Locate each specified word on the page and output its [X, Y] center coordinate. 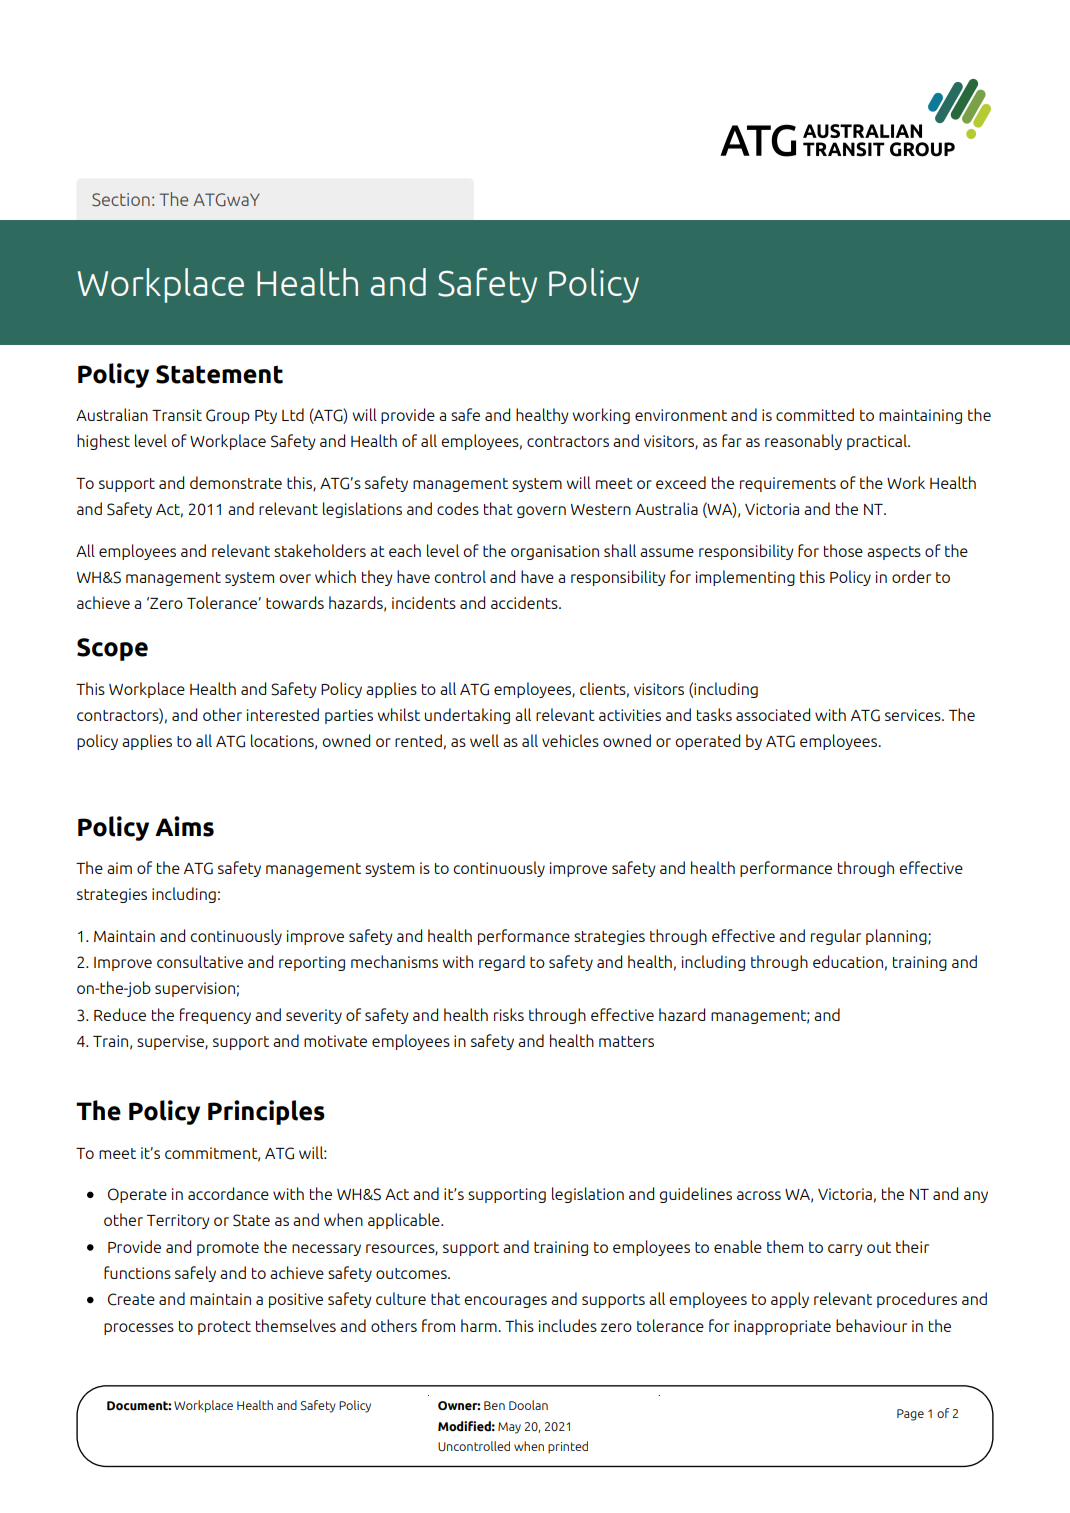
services [914, 715]
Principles [266, 1112]
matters [626, 1041]
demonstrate [236, 482]
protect [224, 1328]
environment [681, 415]
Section [121, 200]
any [976, 1197]
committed [815, 414]
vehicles [570, 740]
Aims [184, 826]
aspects [894, 553]
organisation [555, 552]
